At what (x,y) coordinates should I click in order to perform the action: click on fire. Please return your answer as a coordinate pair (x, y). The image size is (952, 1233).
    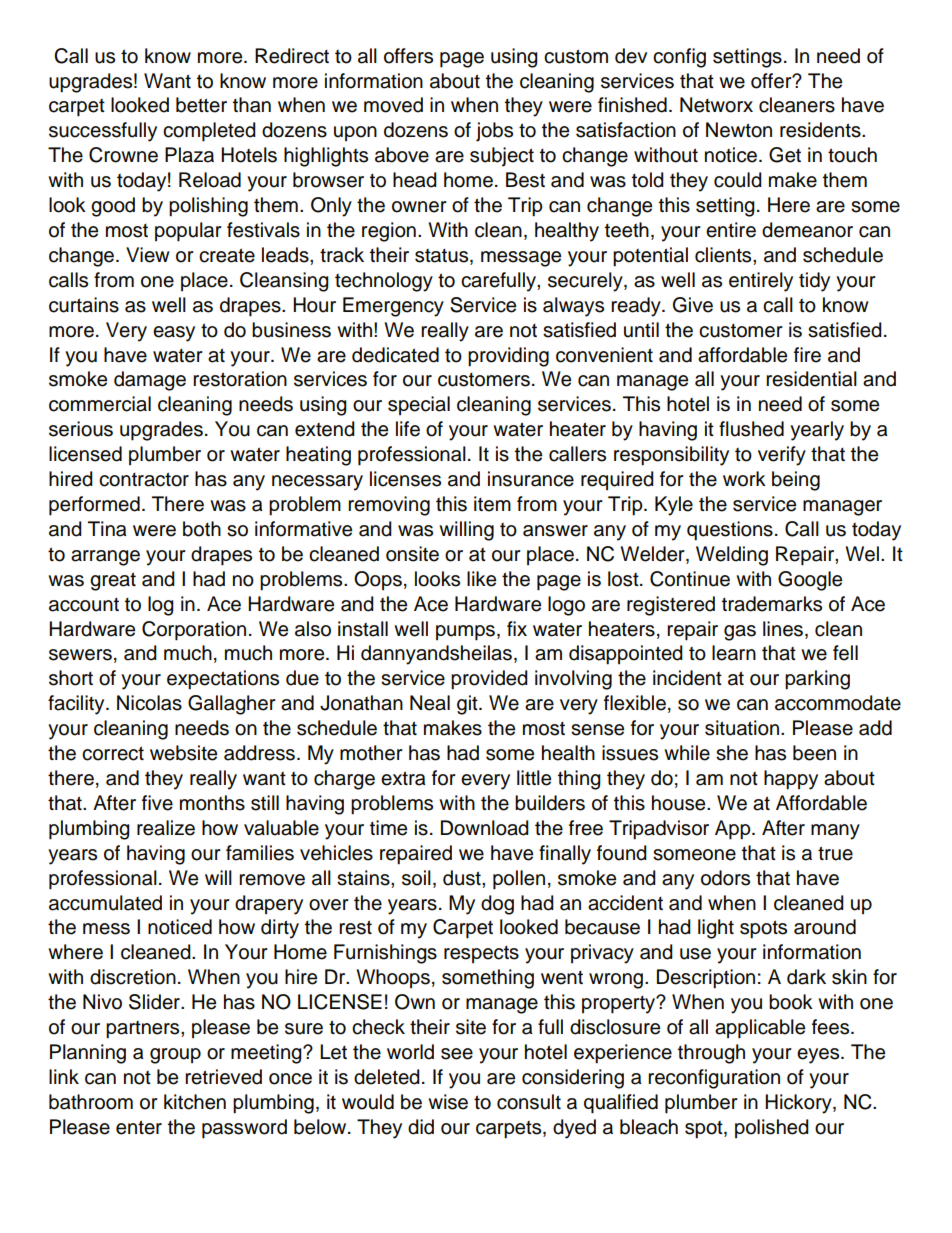
    Looking at the image, I should click on (807, 355).
